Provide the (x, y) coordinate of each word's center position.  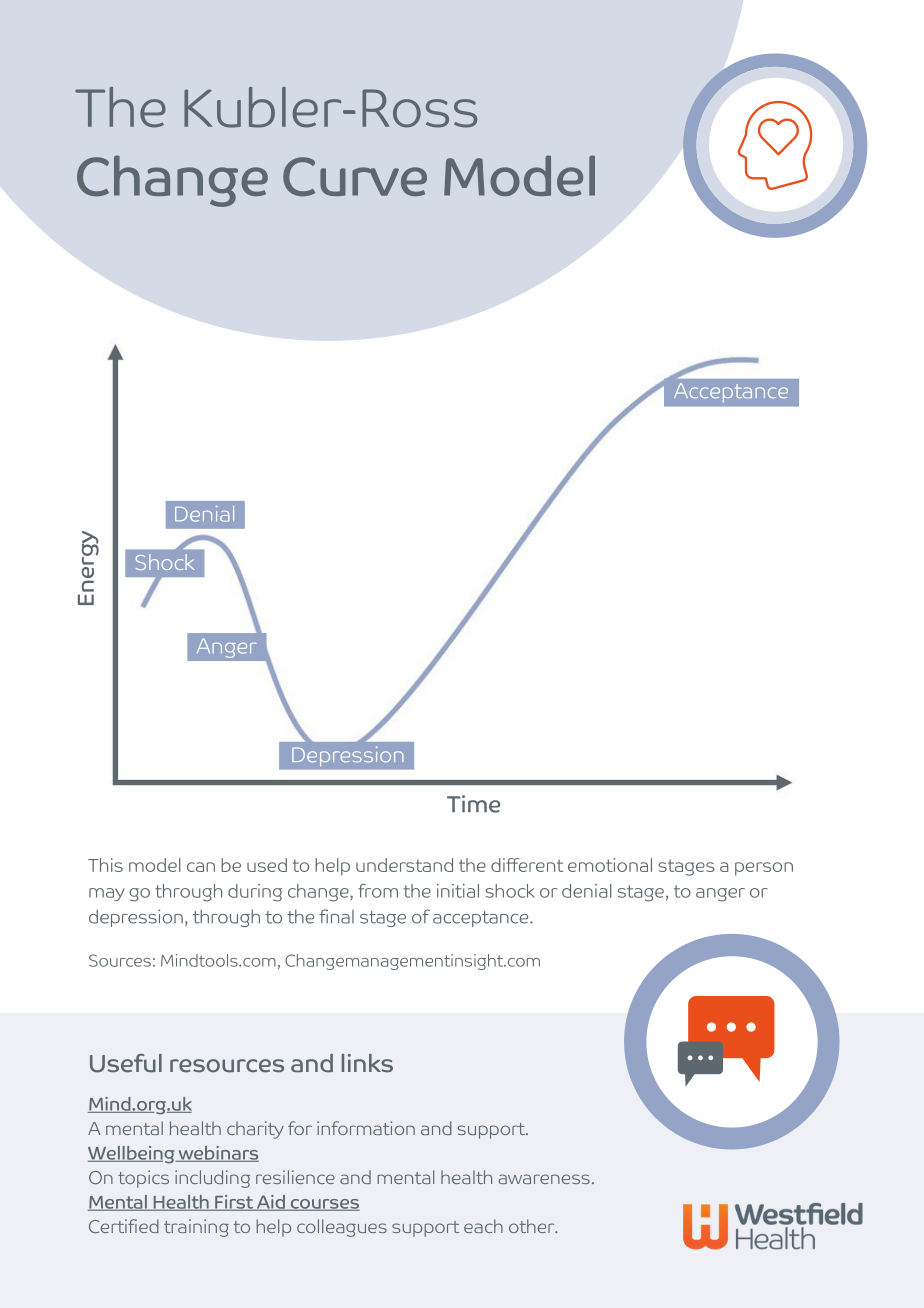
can (201, 867)
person (764, 869)
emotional (610, 865)
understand (404, 865)
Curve (355, 177)
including (212, 1179)
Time (473, 804)
